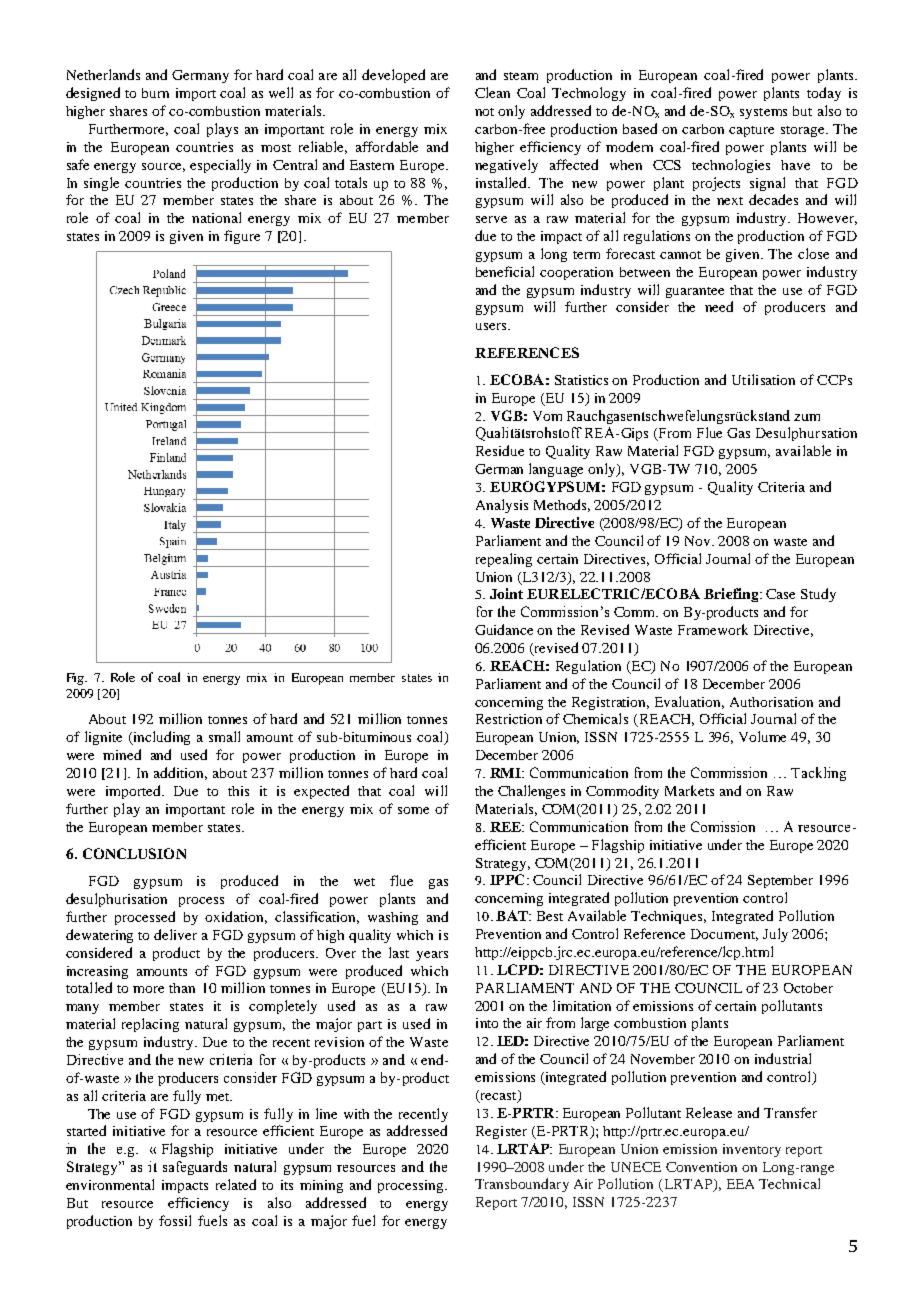 Image resolution: width=924 pixels, height=1309 pixels. Describe the element at coordinates (224, 736) in the screenshot. I see `small` at that location.
